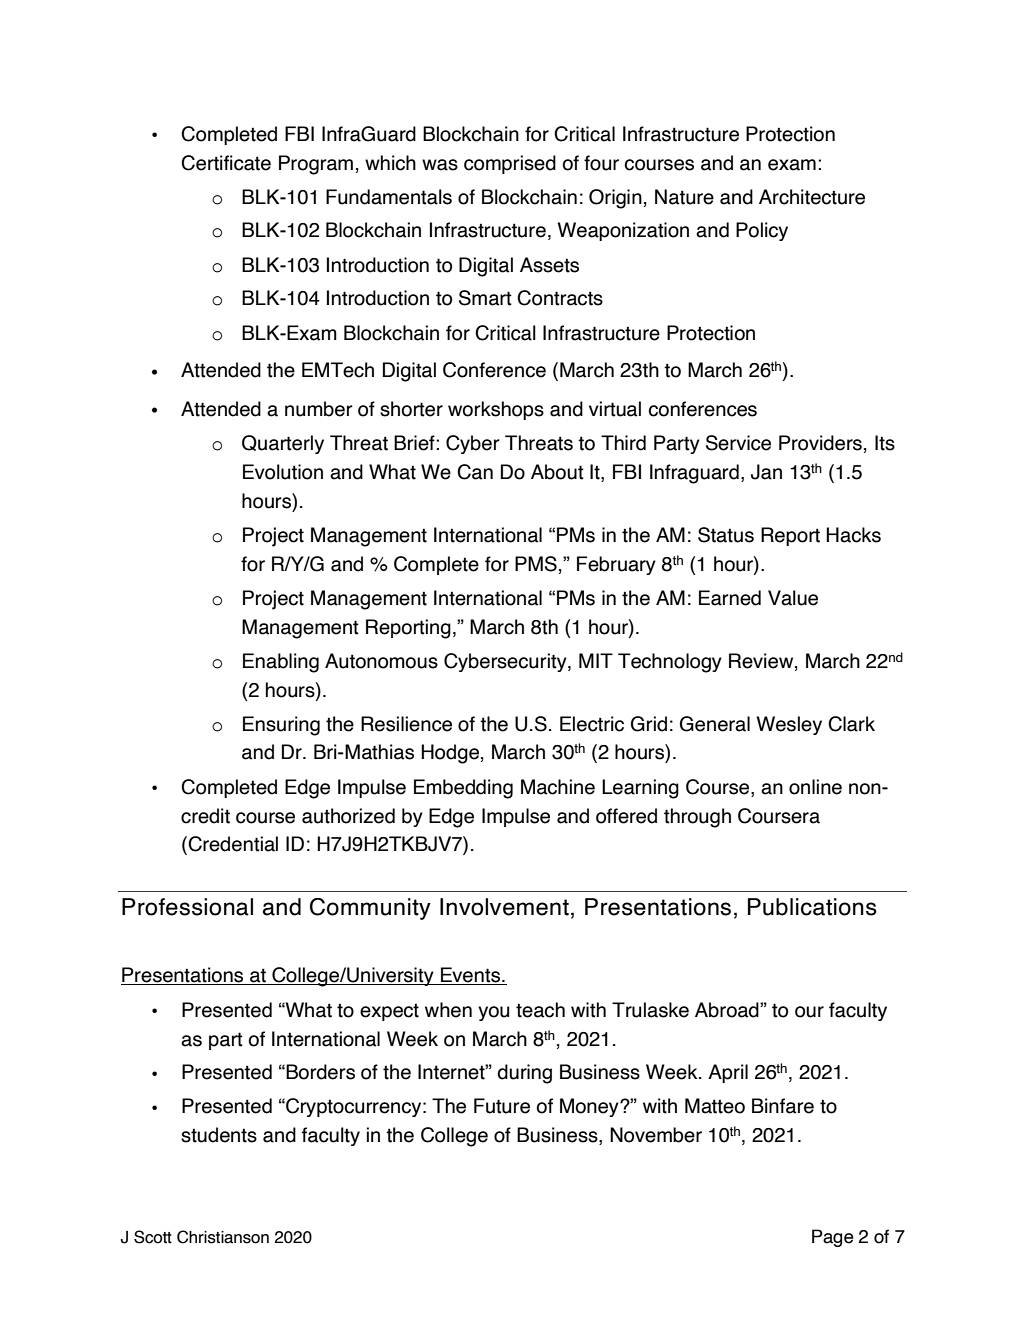 The height and width of the document is (1326, 1025). I want to click on Enabling, so click(281, 663).
